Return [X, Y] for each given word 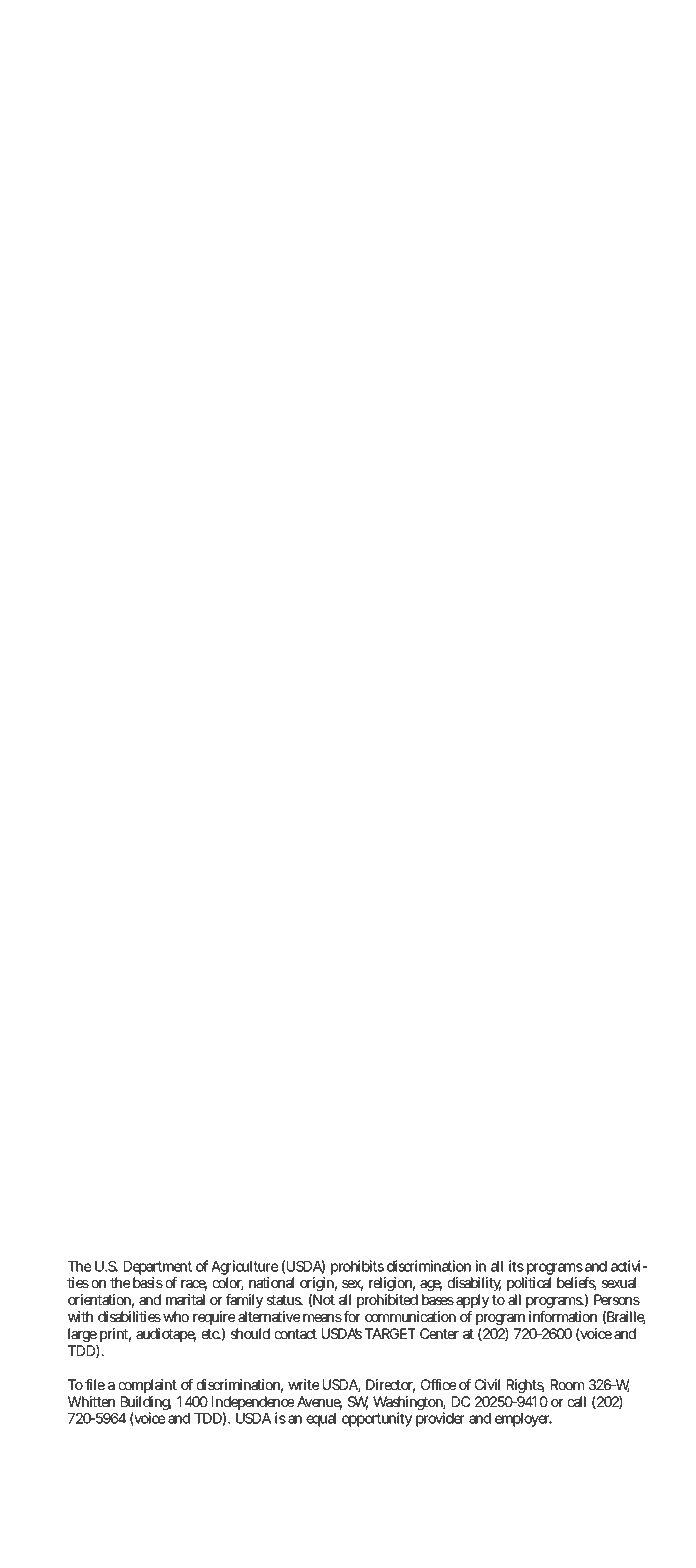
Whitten [91, 1401]
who [176, 1316]
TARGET [390, 1333]
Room [567, 1384]
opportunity [377, 1419]
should [250, 1333]
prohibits [358, 1269]
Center [439, 1333]
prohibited [387, 1301]
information [563, 1316]
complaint [147, 1386]
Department [158, 1269]
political [529, 1284]
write [303, 1384]
